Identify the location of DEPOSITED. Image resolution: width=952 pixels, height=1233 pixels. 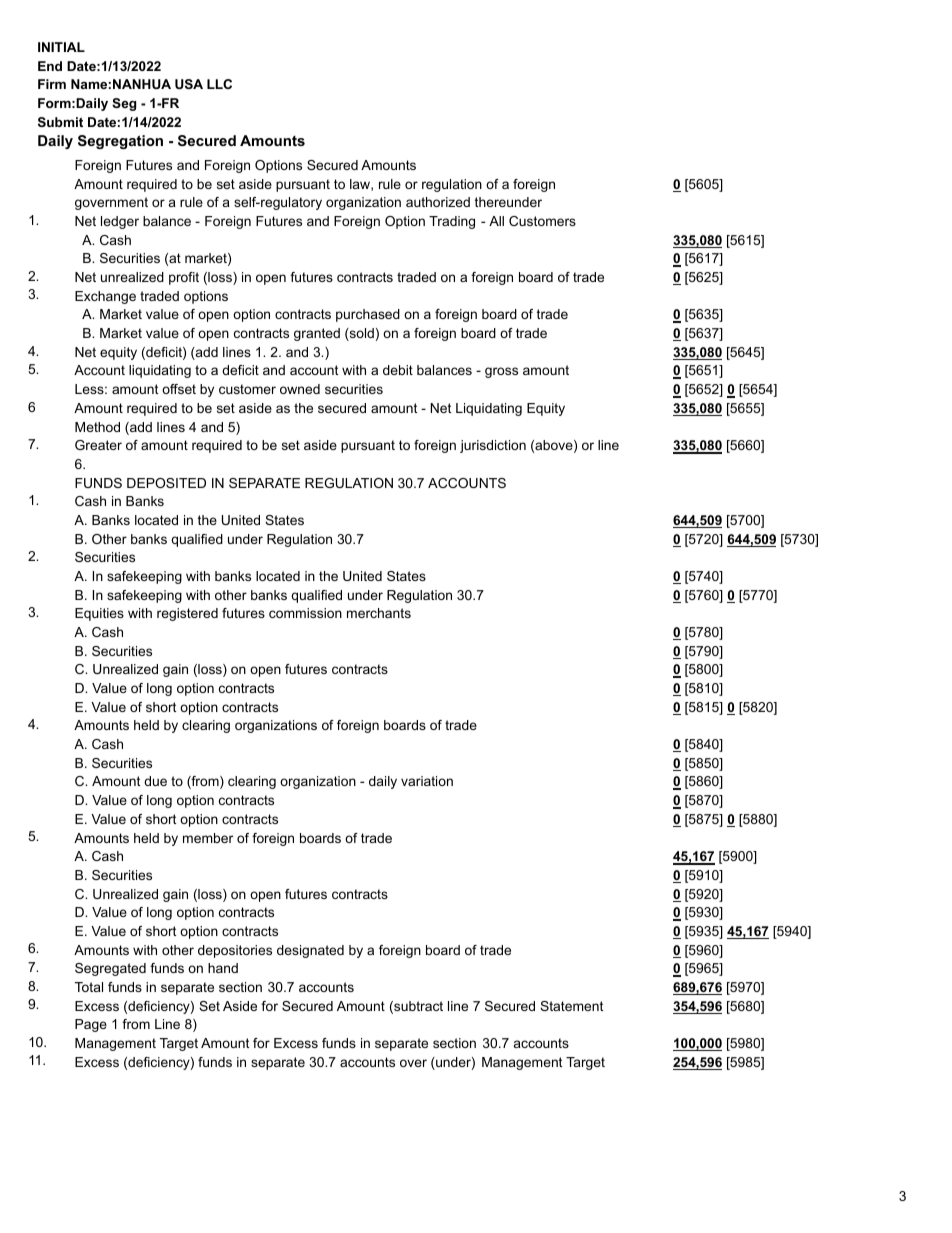
(166, 483).
